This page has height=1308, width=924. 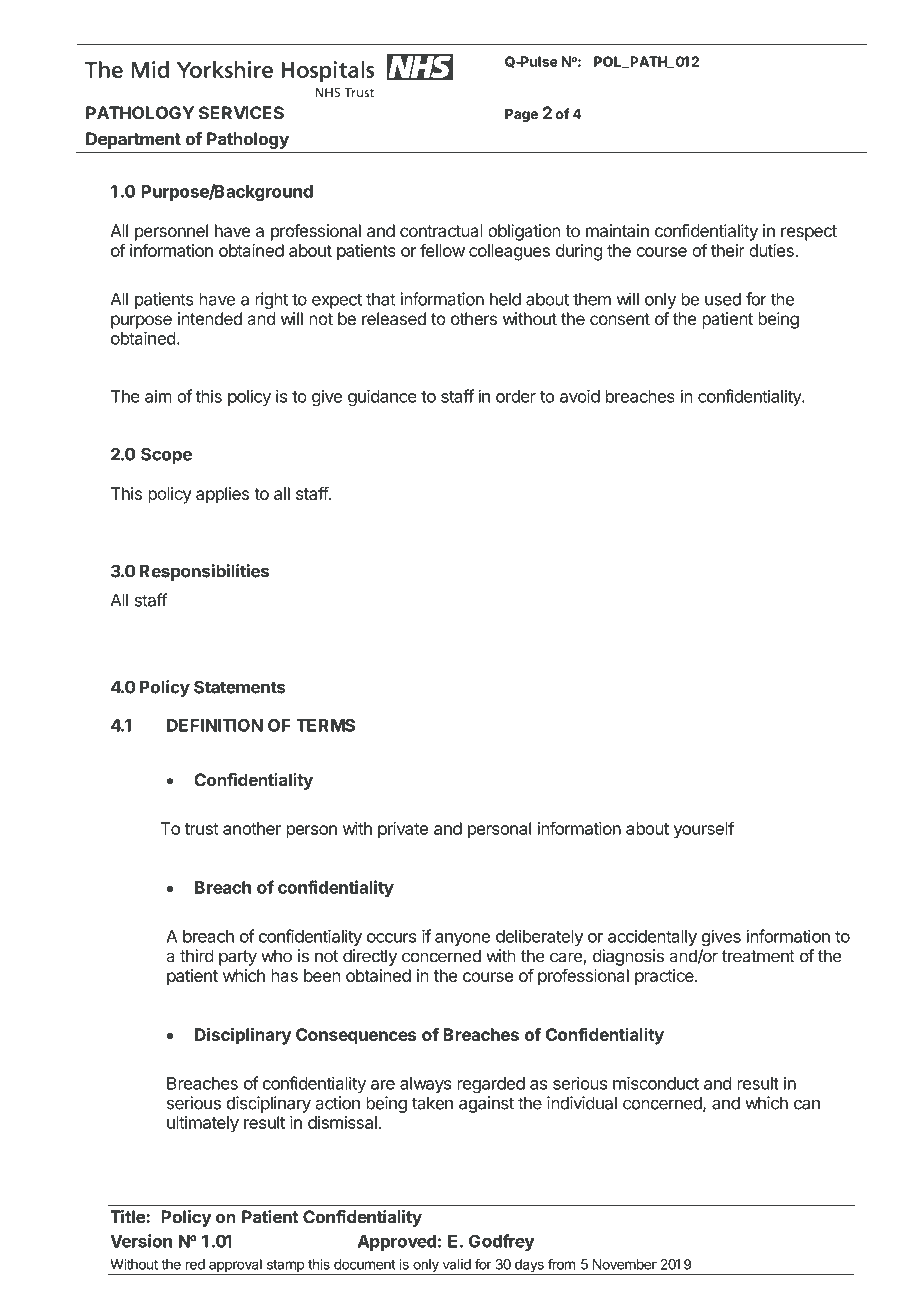 What do you see at coordinates (521, 115) in the page?
I see `Page` at bounding box center [521, 115].
